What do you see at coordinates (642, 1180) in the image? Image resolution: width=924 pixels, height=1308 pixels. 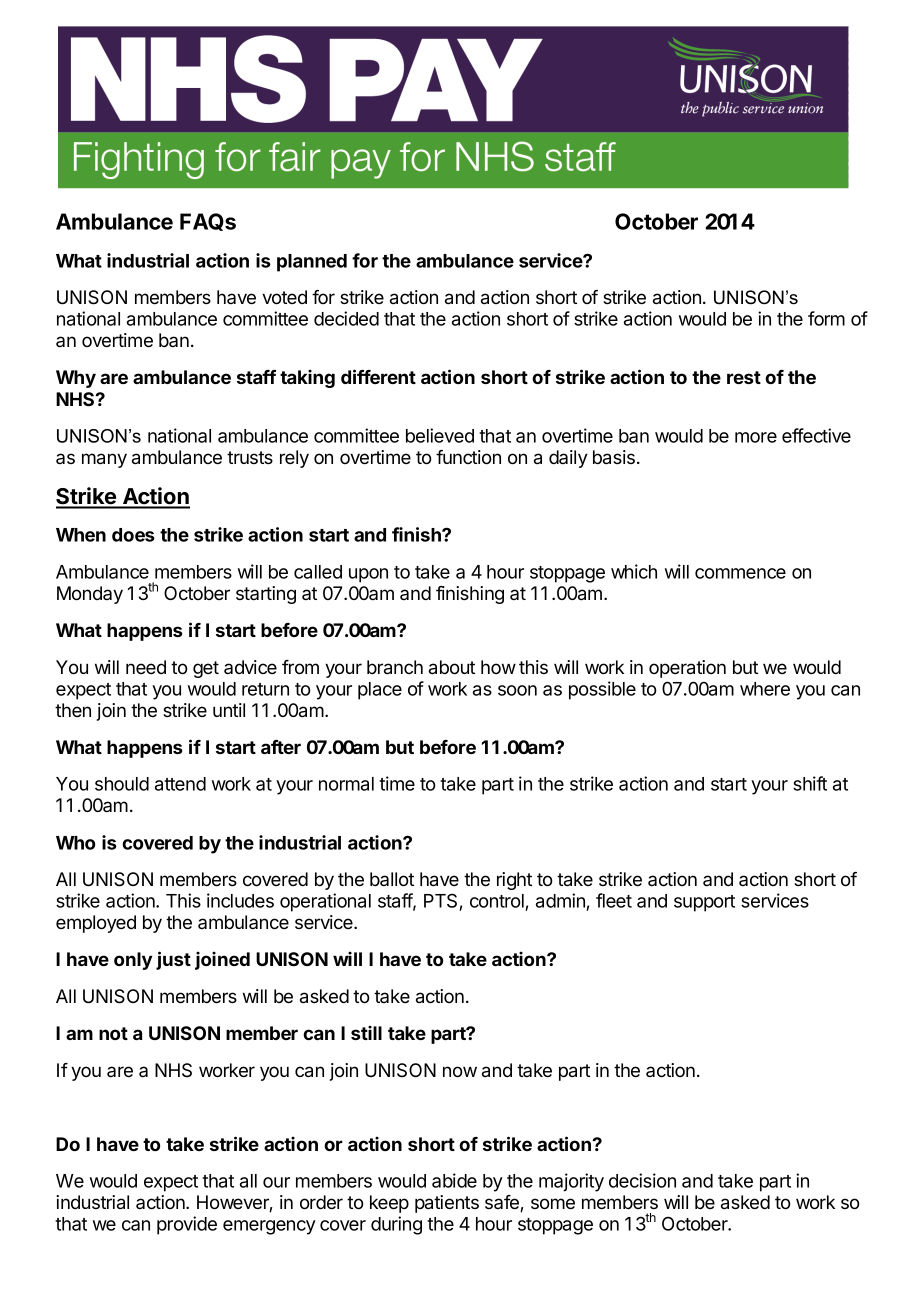 I see `decision` at bounding box center [642, 1180].
